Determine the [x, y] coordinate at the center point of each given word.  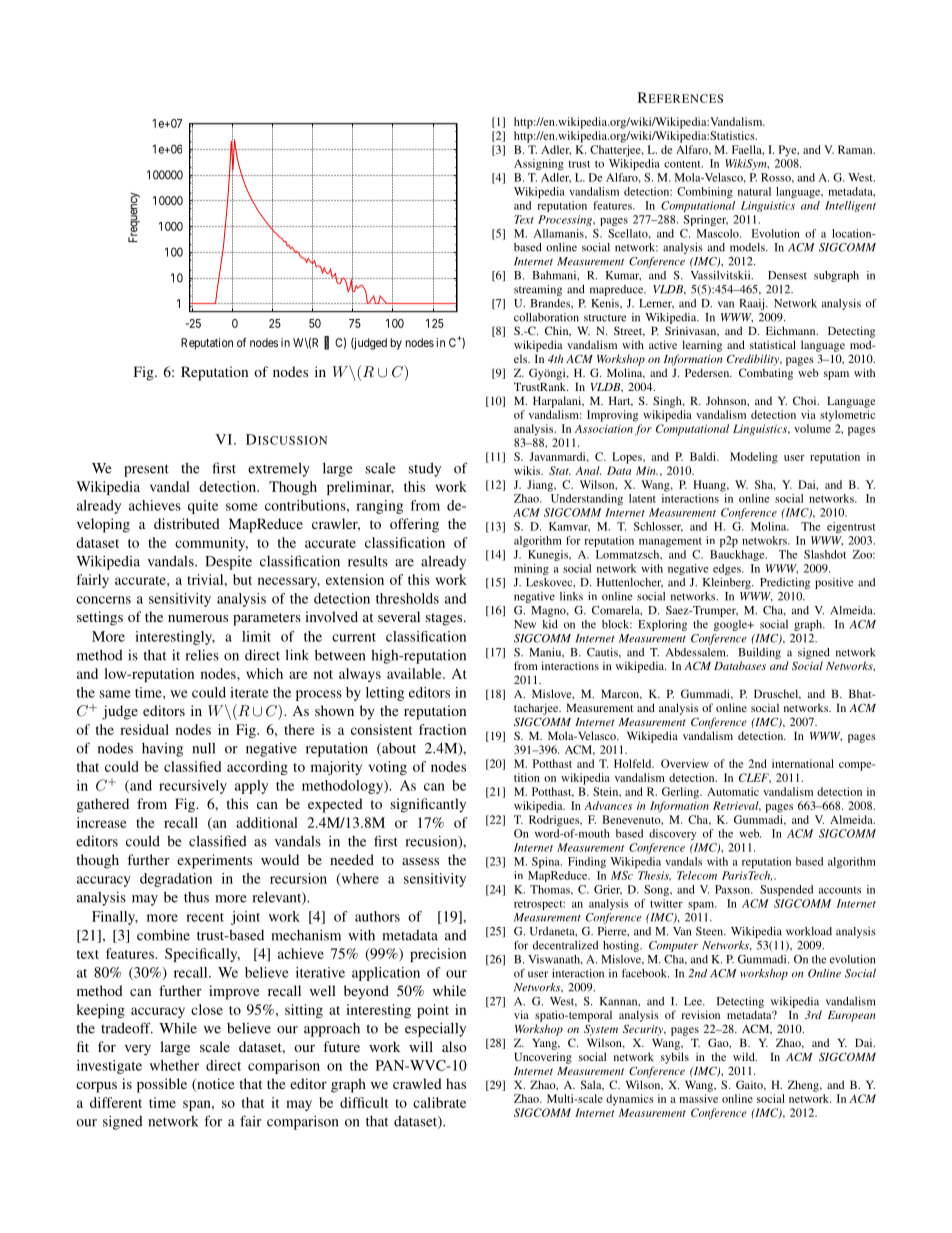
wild [745, 1056]
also [454, 1046]
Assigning [539, 164]
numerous [198, 618]
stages [445, 619]
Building [759, 653]
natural [754, 191]
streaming [538, 290]
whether [174, 1065]
